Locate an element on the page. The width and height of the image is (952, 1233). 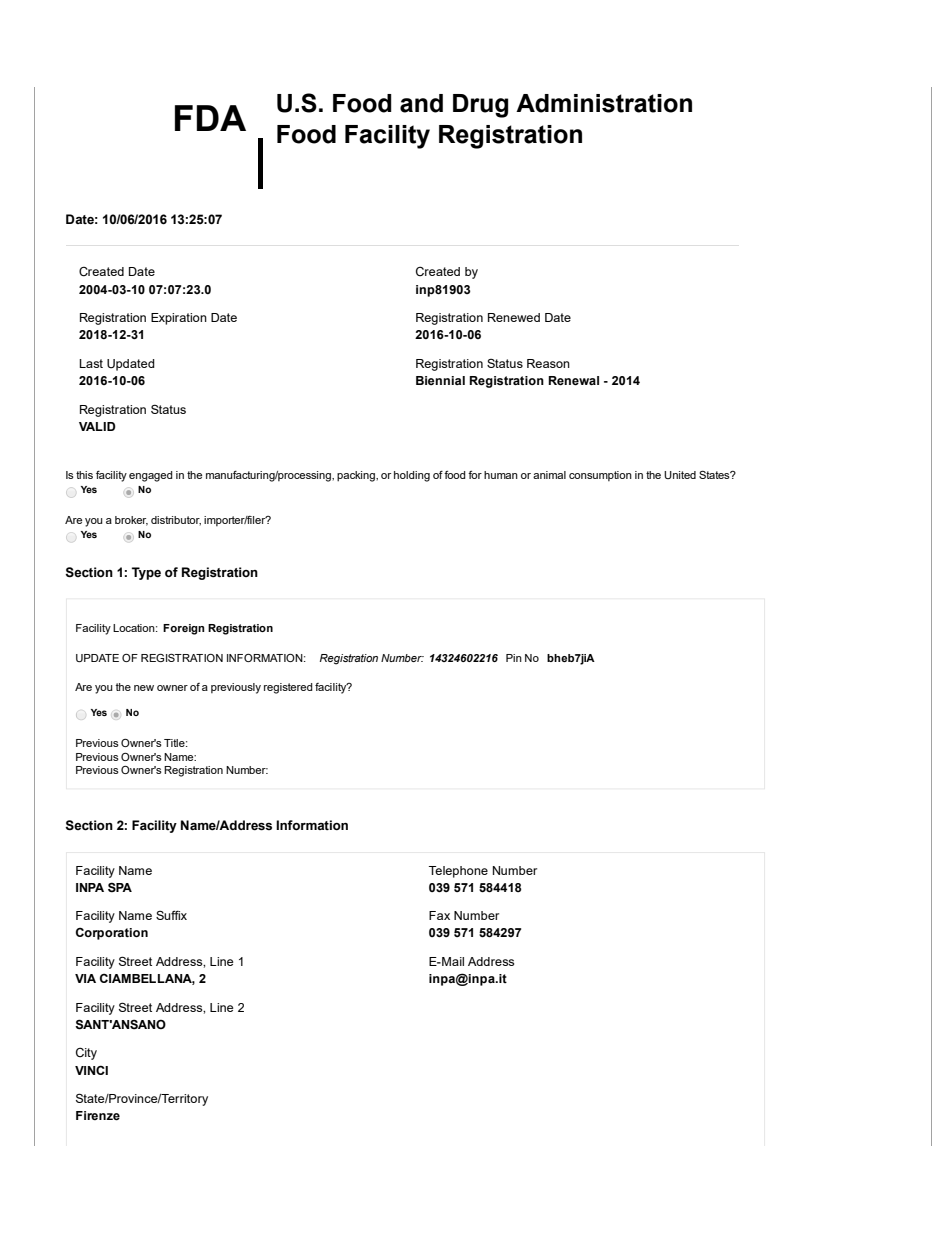
SPA is located at coordinates (120, 887).
